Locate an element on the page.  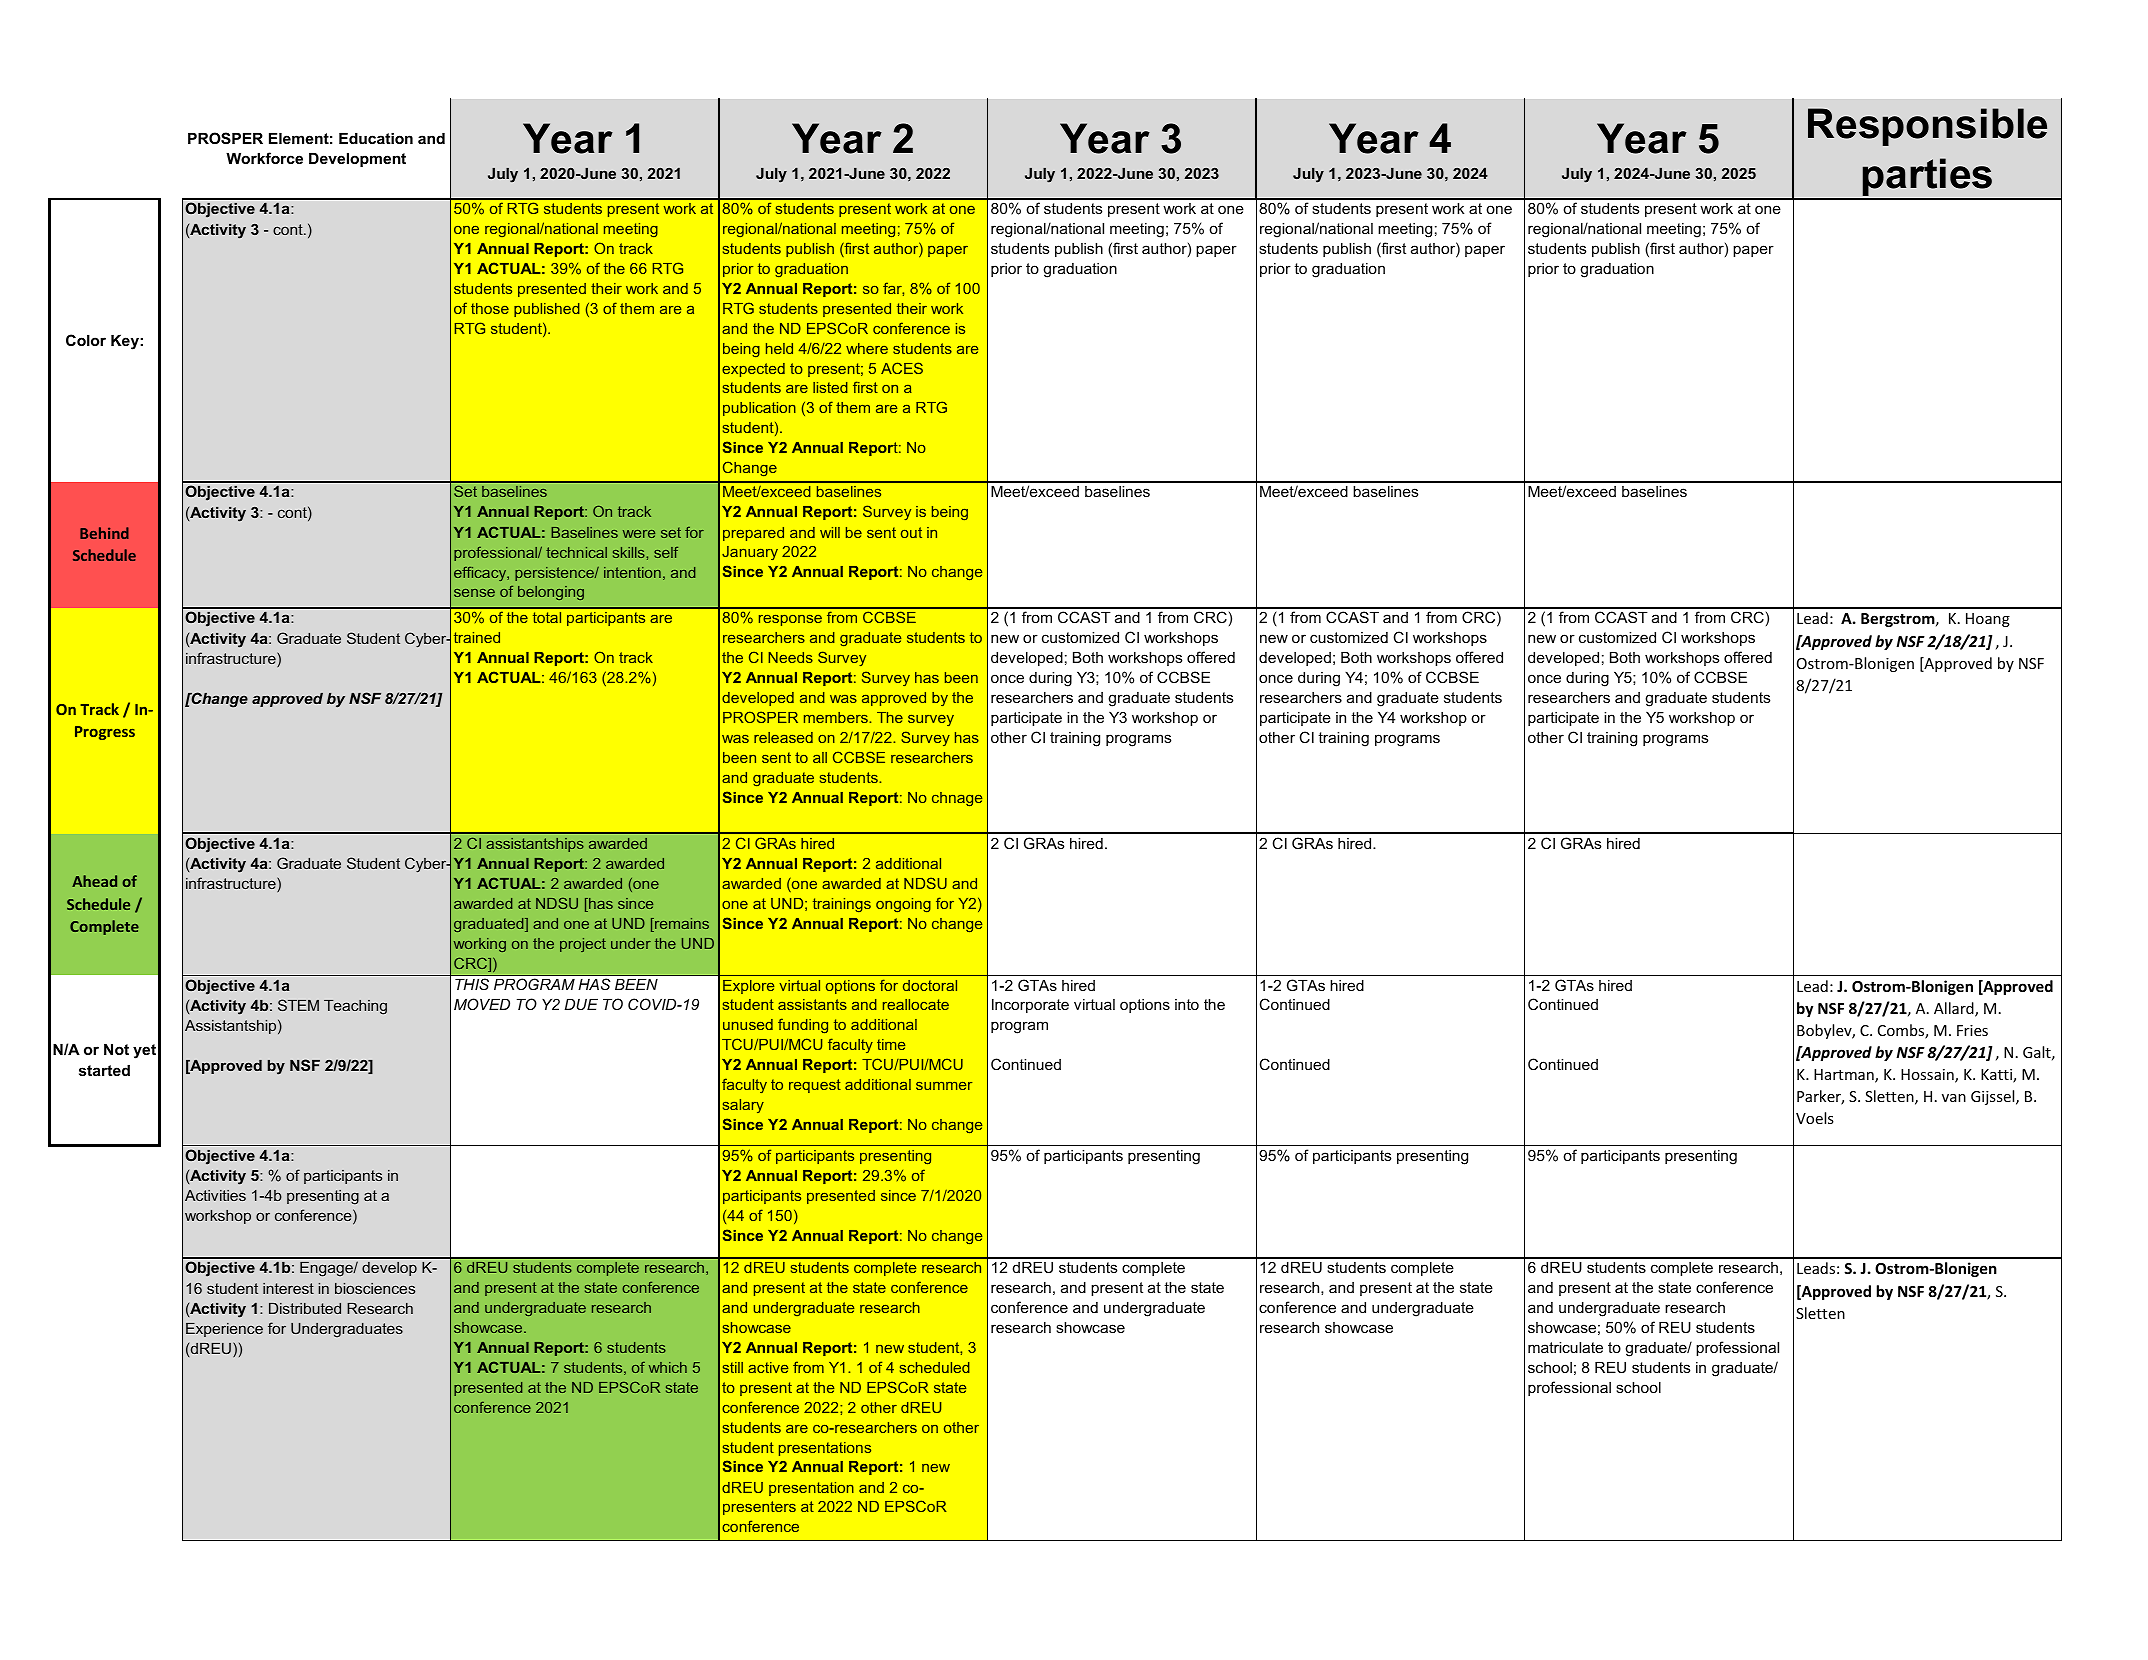
STEM is located at coordinates (298, 1005).
